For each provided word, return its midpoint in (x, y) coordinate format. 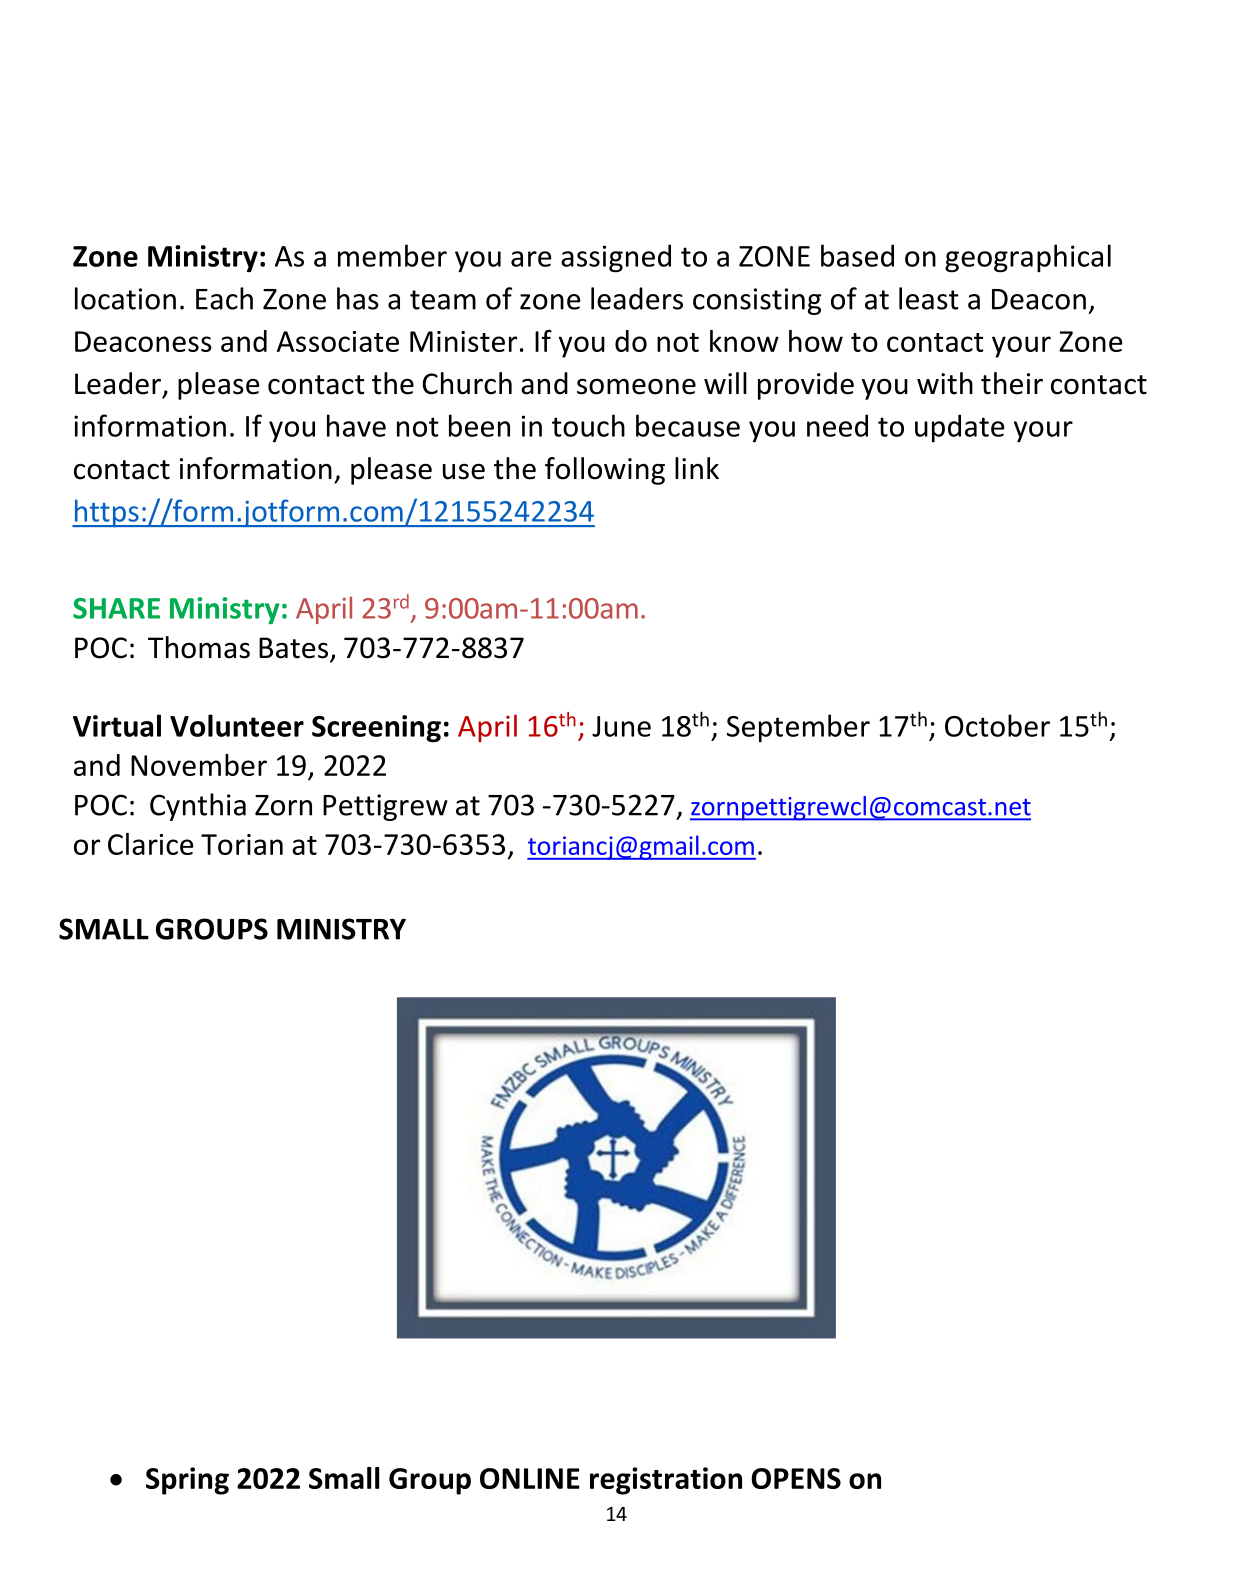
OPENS (796, 1478)
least (929, 298)
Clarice (151, 844)
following (605, 471)
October (997, 725)
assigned (616, 258)
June (621, 726)
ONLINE (530, 1478)
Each (224, 298)
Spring (187, 1481)
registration (666, 1481)
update (959, 428)
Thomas (199, 647)
